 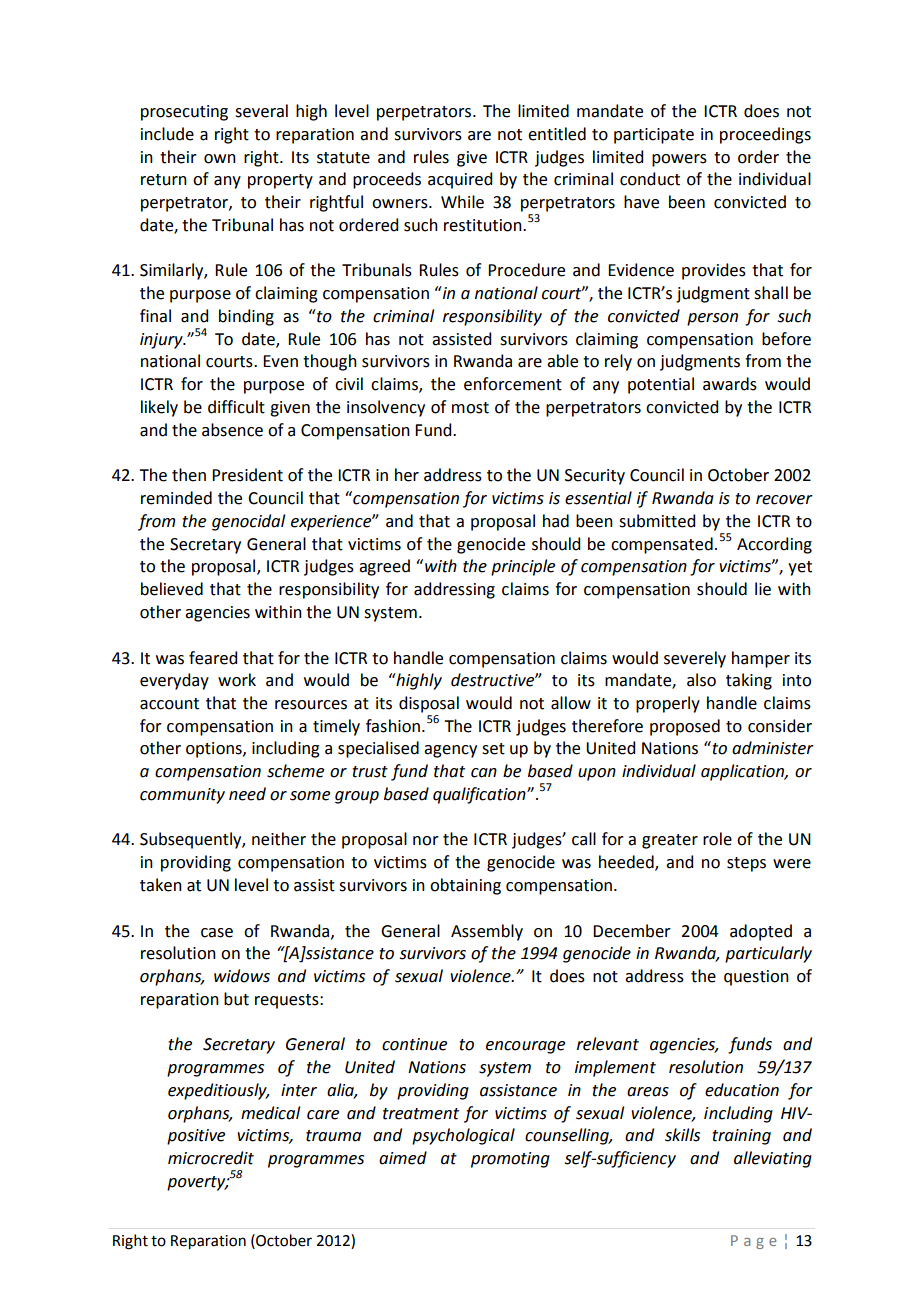 I want to click on awards, so click(x=730, y=384).
